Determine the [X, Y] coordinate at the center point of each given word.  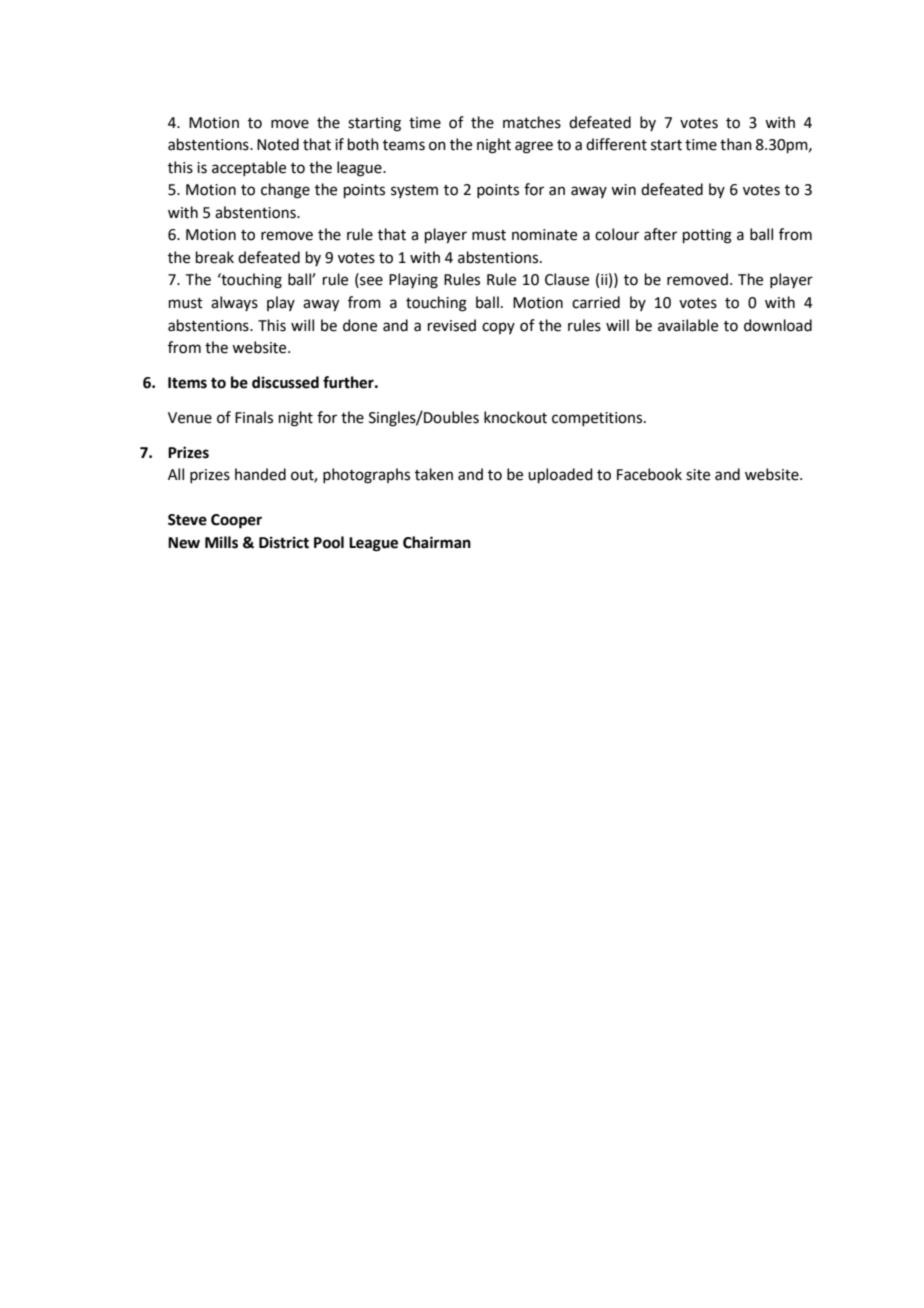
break [215, 257]
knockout [515, 417]
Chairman [437, 542]
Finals [254, 417]
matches [532, 122]
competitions [598, 419]
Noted [278, 144]
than [736, 144]
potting [707, 236]
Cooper [236, 521]
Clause [567, 279]
